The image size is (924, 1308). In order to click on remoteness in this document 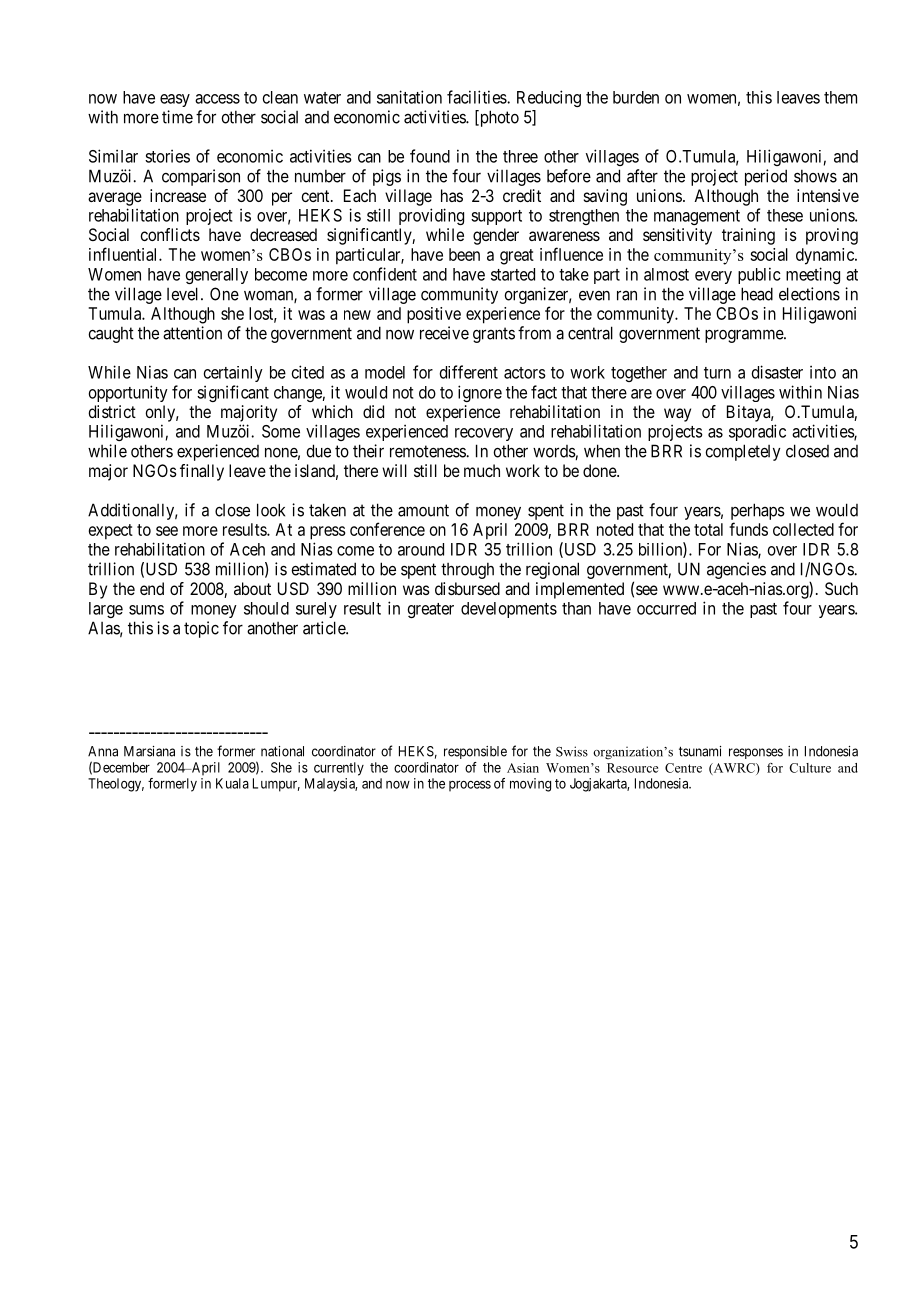, I will do `click(428, 451)`.
